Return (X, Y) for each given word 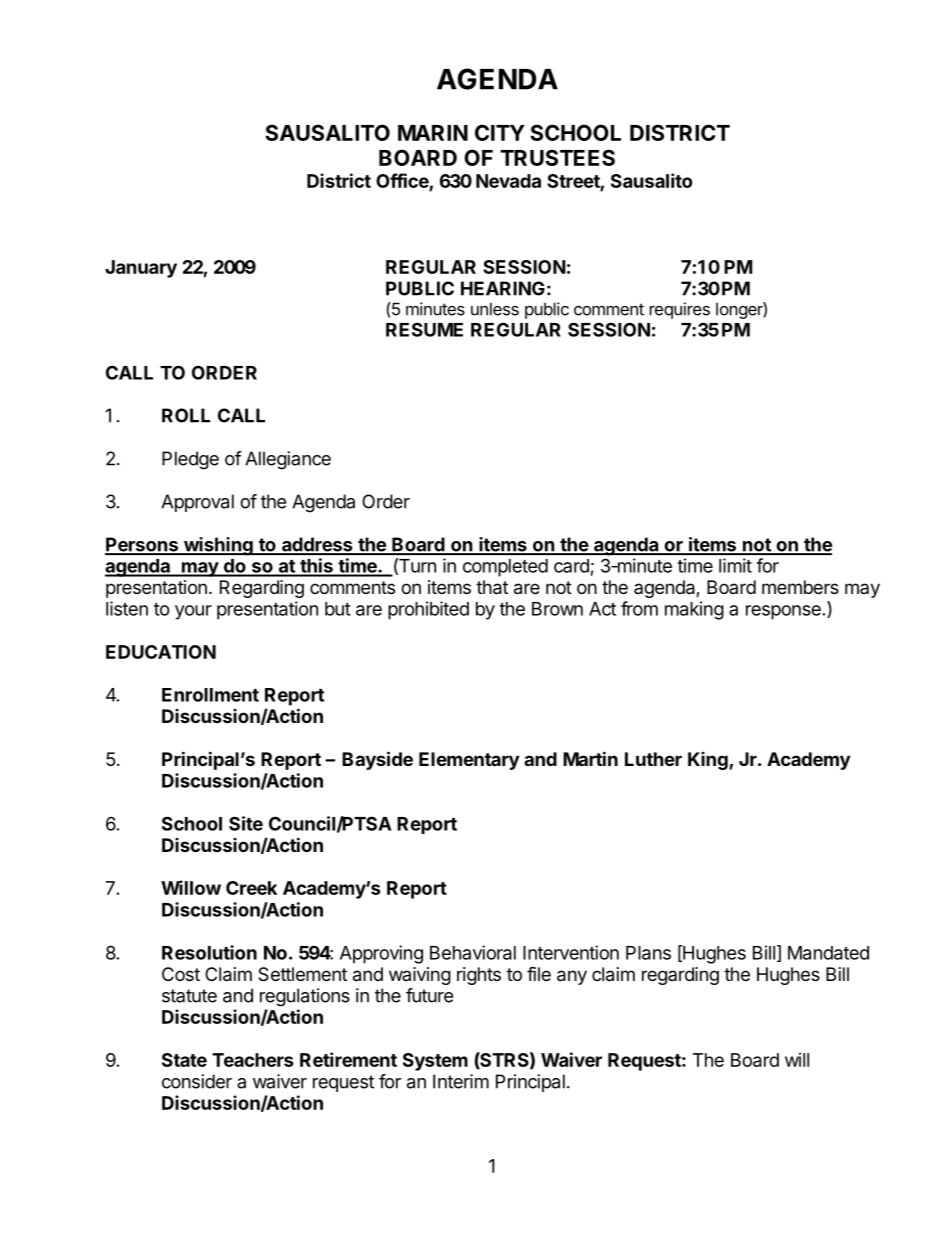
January (141, 269)
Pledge (190, 460)
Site (246, 823)
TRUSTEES (557, 157)
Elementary (469, 761)
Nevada (508, 181)
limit (735, 565)
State (184, 1060)
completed (505, 568)
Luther (653, 759)
